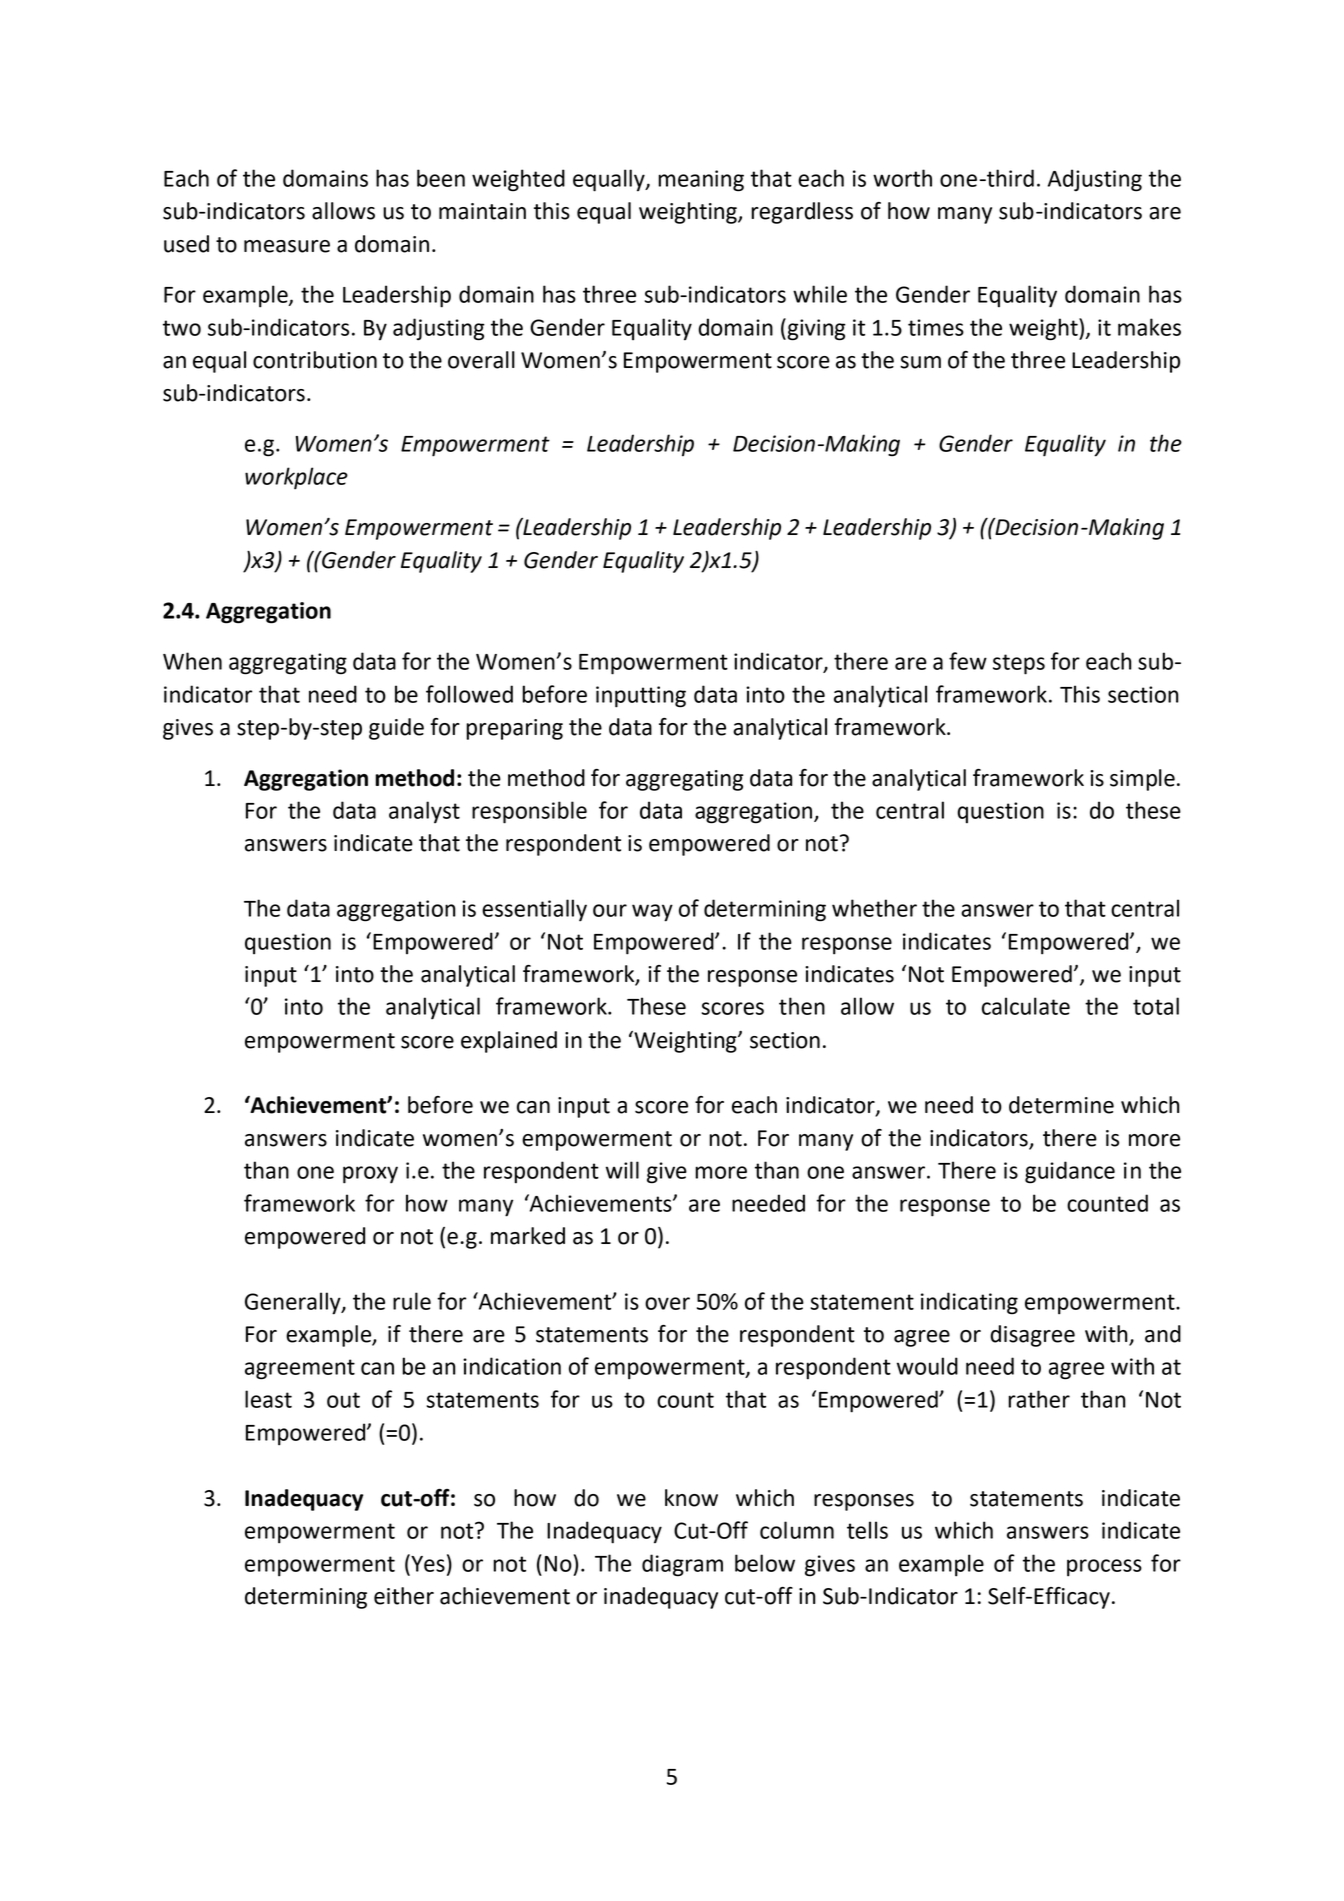  I want to click on measure, so click(287, 246).
